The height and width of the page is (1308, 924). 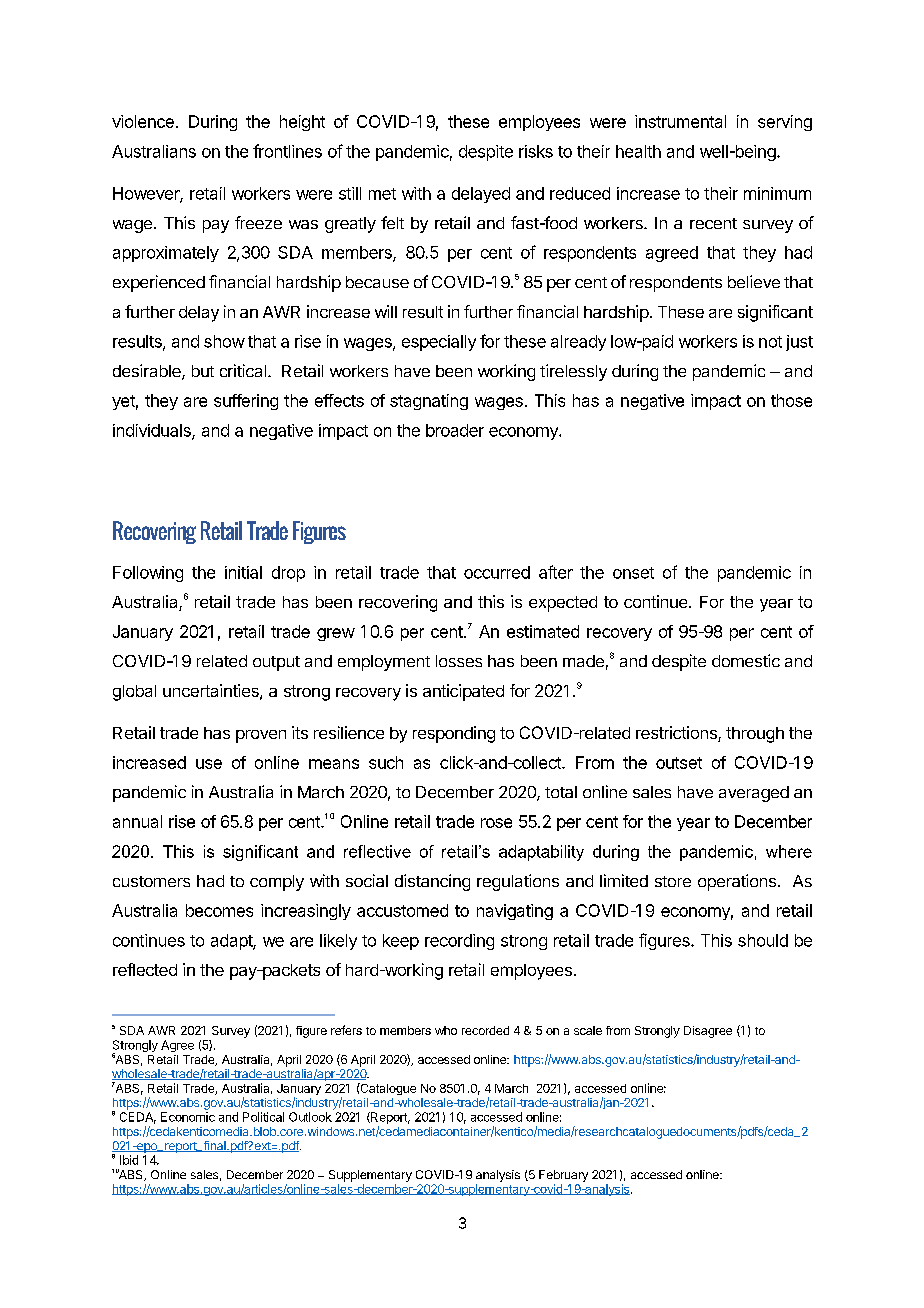 I want to click on individuals, so click(x=153, y=431).
